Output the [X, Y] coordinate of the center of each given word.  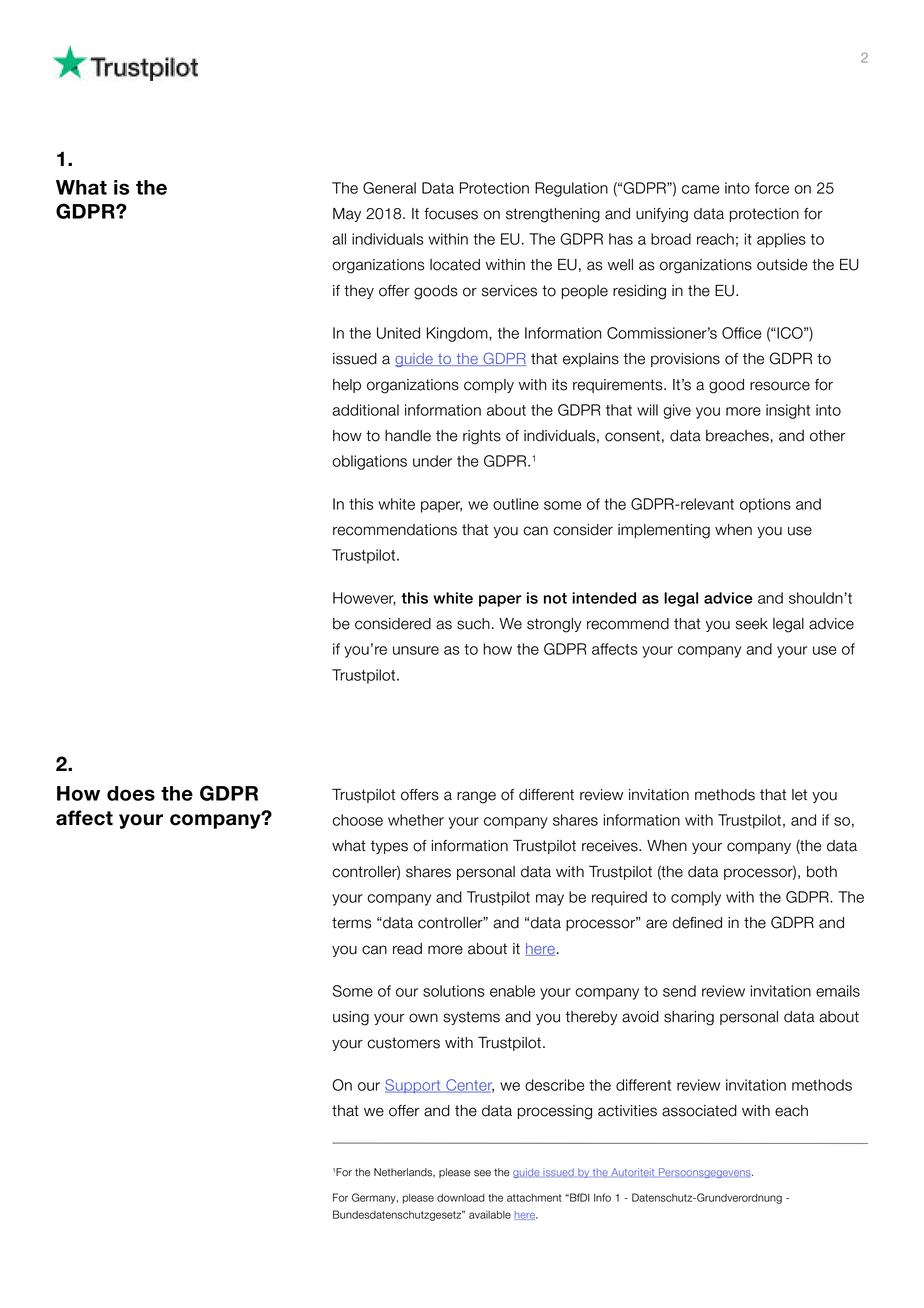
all [339, 239]
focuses [451, 214]
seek [752, 624]
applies [781, 240]
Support [414, 1086]
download [461, 1198]
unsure [416, 650]
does [131, 793]
